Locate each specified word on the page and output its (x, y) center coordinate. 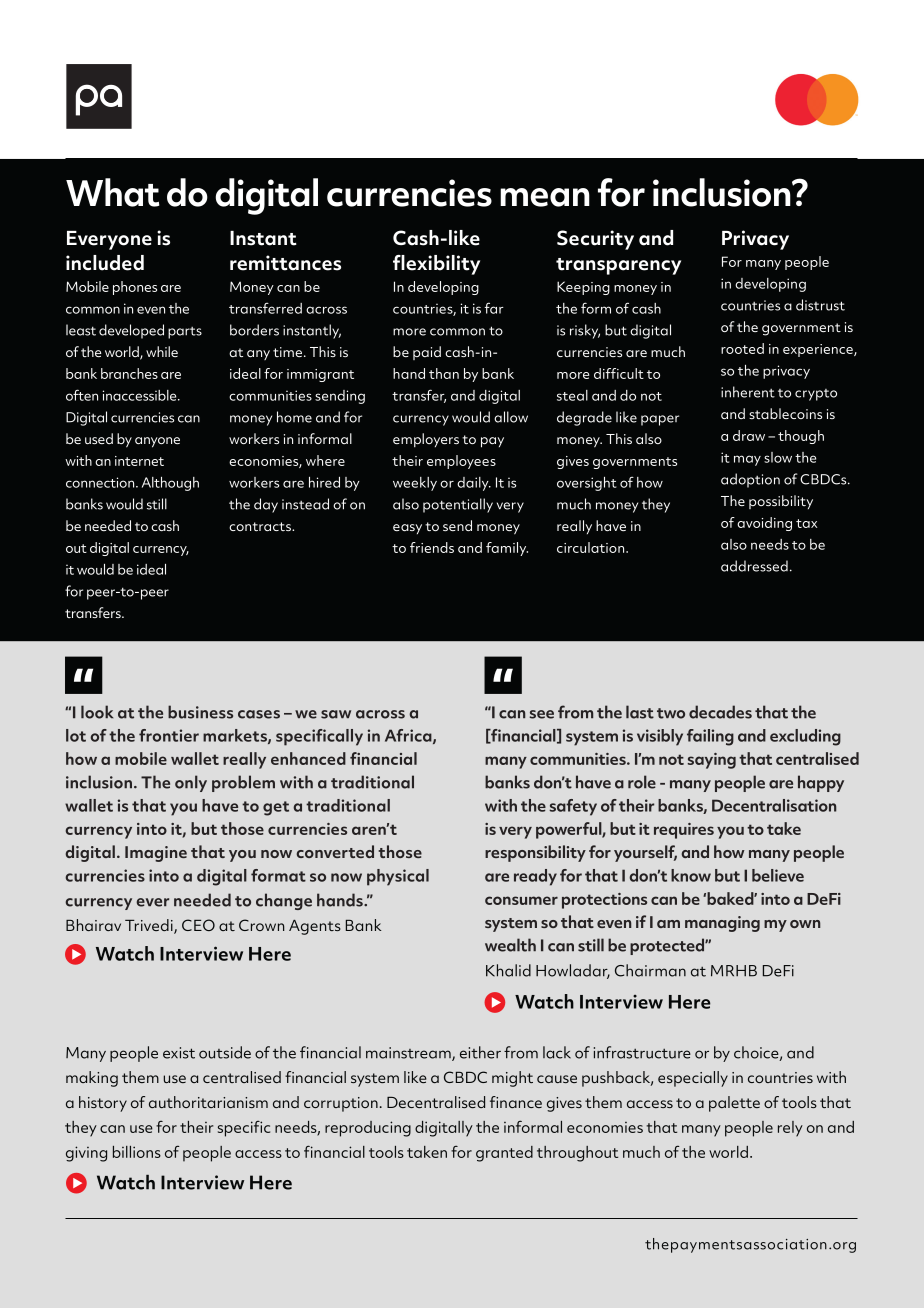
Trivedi (150, 926)
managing (722, 924)
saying (712, 761)
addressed (754, 566)
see (541, 714)
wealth (510, 945)
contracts (261, 526)
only (191, 783)
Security (595, 240)
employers (426, 440)
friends (432, 547)
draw (749, 435)
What (112, 192)
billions (137, 1152)
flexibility (436, 265)
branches (129, 373)
